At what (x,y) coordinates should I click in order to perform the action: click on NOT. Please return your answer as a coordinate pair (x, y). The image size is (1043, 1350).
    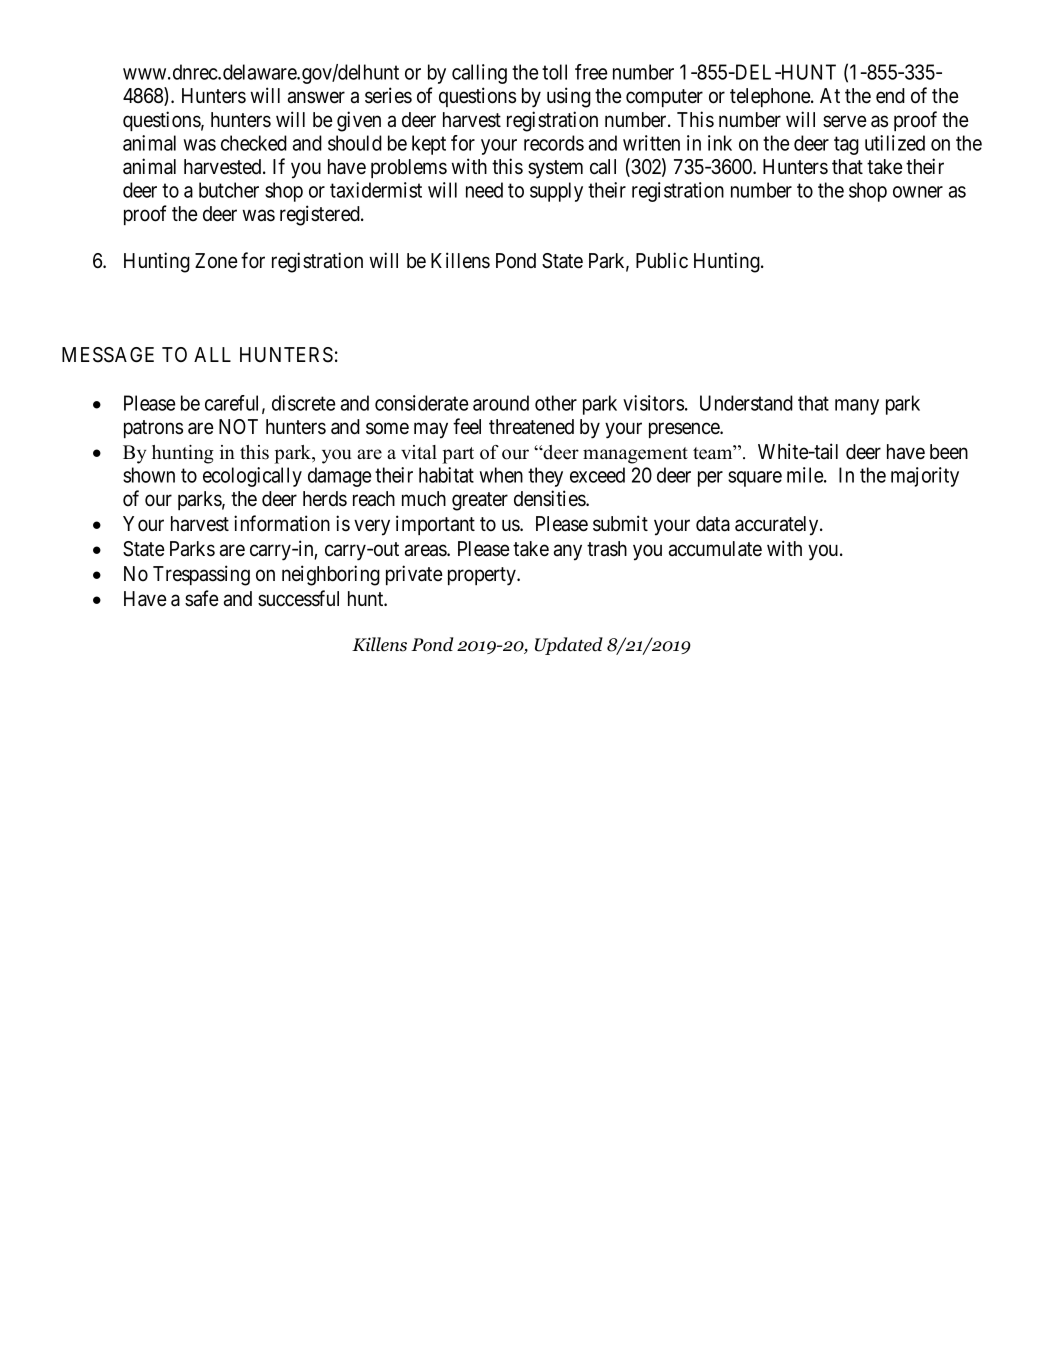
    Looking at the image, I should click on (238, 426).
